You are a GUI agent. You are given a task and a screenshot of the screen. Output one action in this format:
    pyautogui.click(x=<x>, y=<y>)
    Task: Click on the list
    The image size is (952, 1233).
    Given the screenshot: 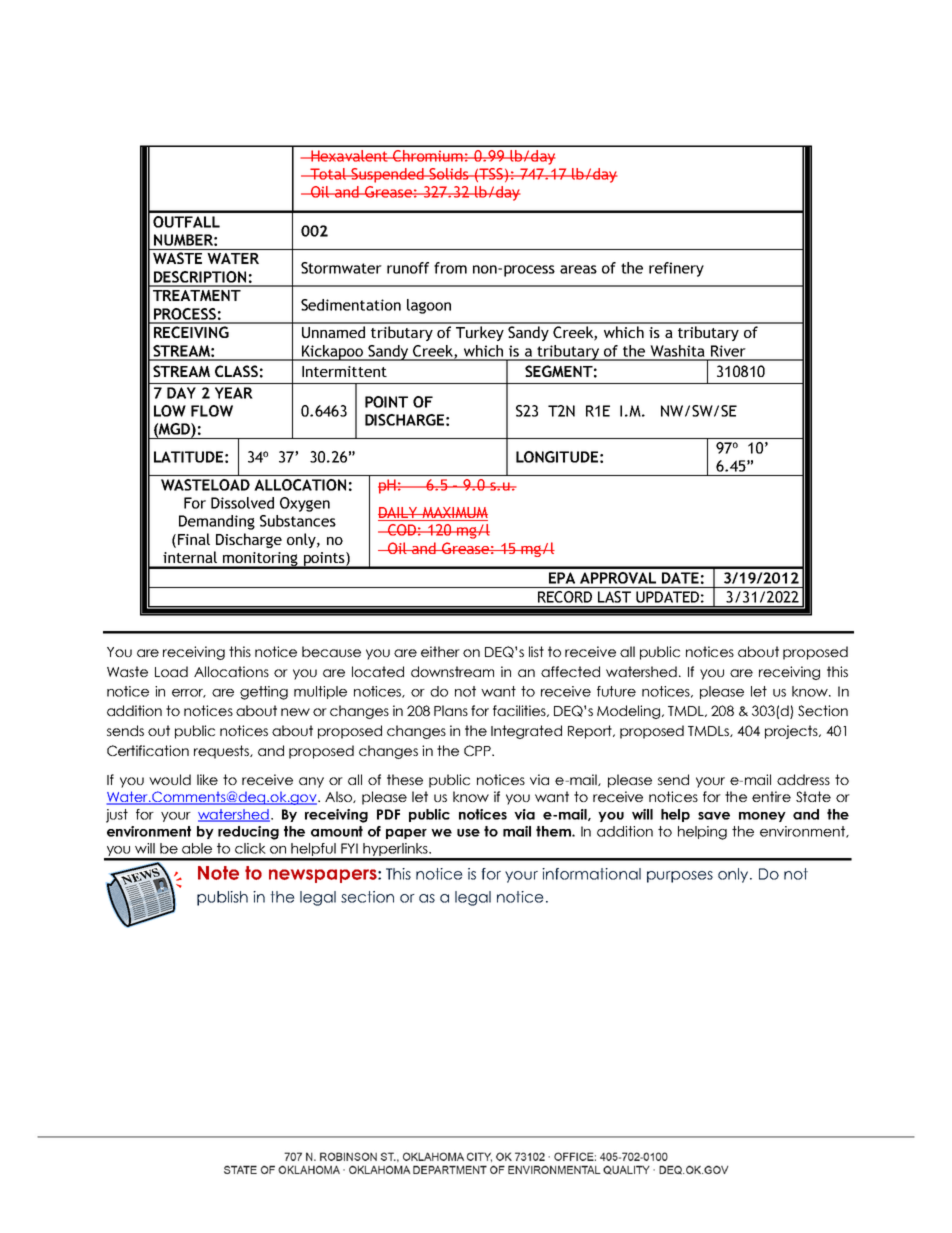 What is the action you would take?
    pyautogui.click(x=536, y=651)
